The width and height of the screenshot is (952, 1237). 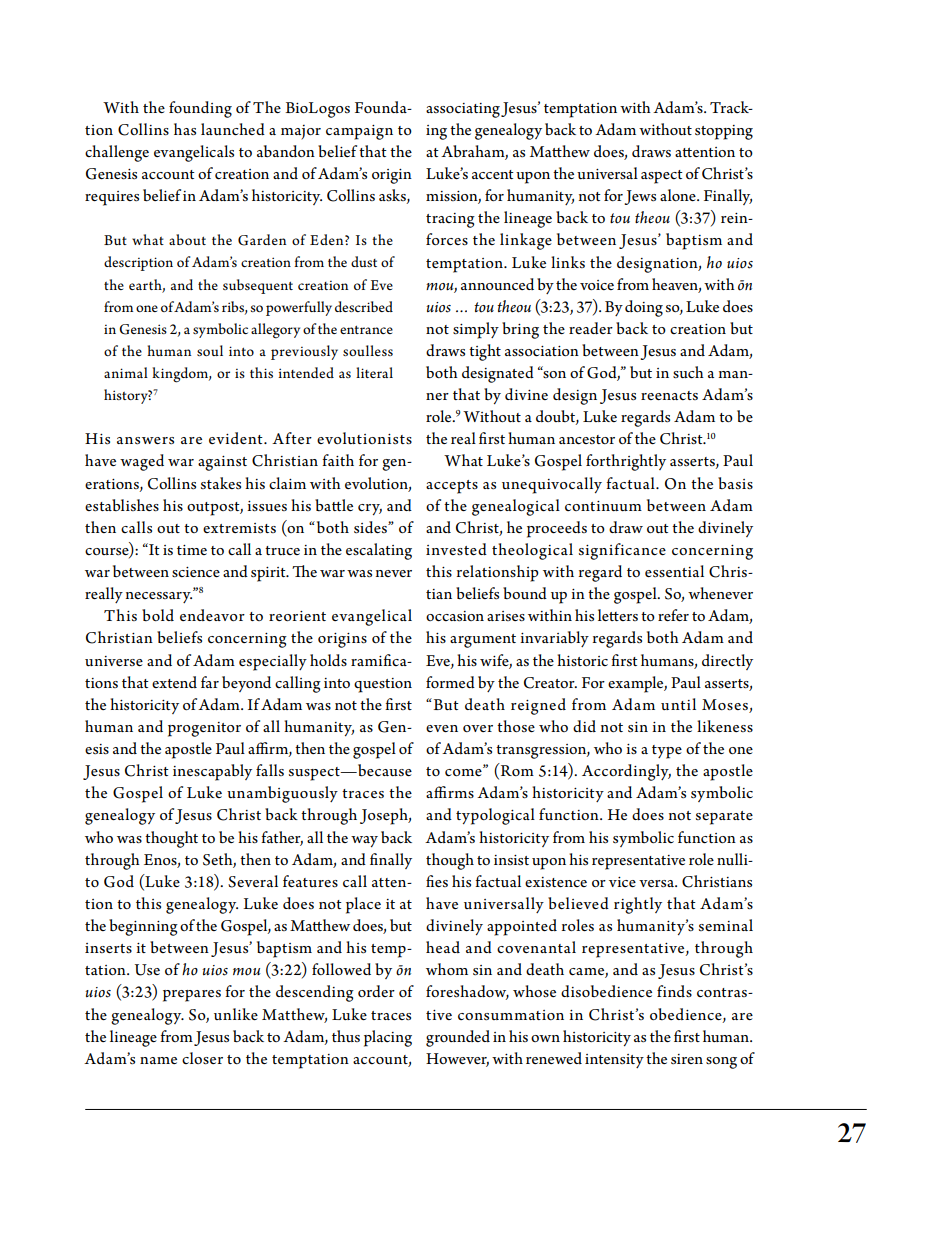 I want to click on even, so click(x=442, y=728).
